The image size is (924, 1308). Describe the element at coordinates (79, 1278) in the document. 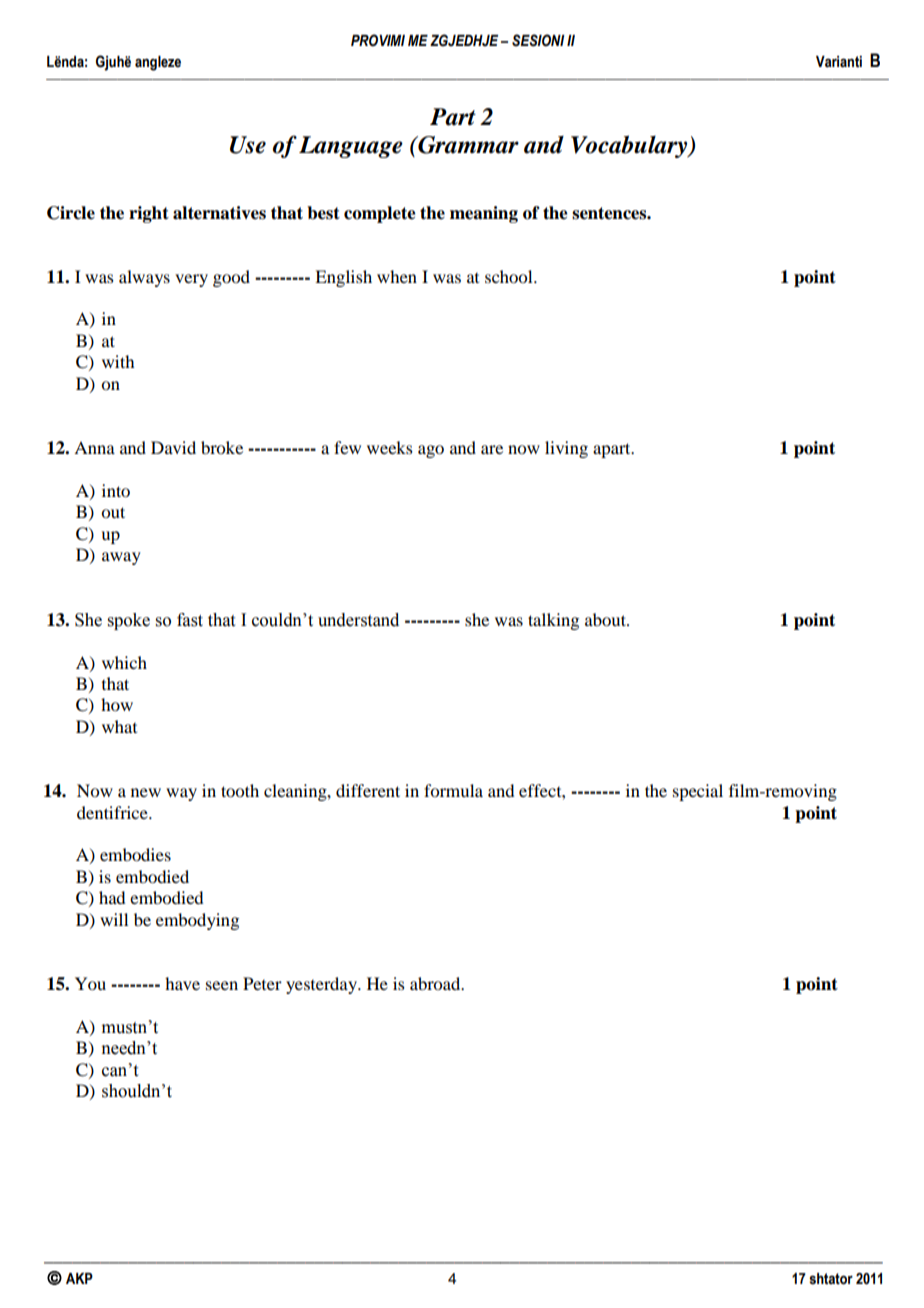

I see `AKP` at that location.
